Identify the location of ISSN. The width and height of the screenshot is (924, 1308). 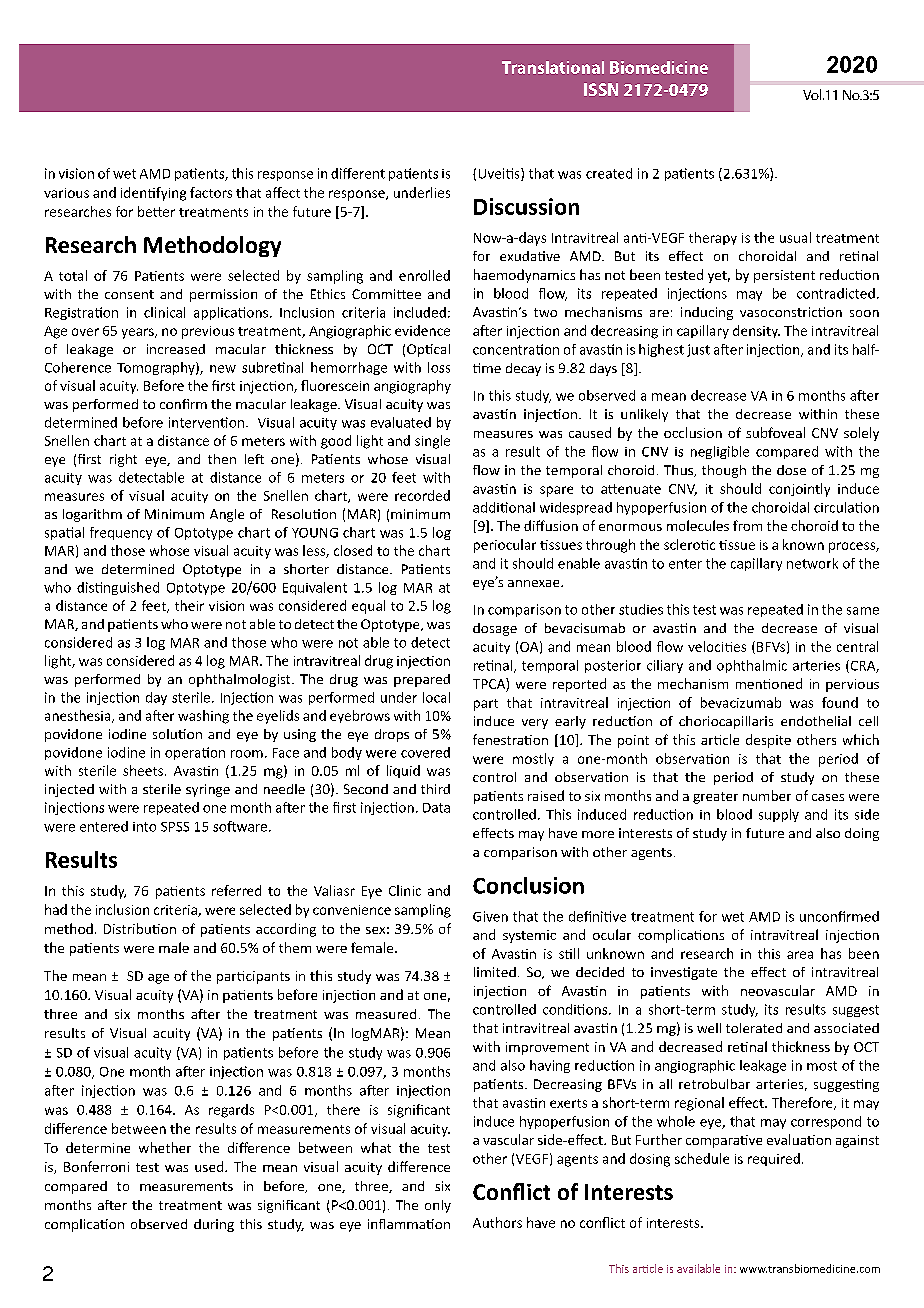
(601, 89).
